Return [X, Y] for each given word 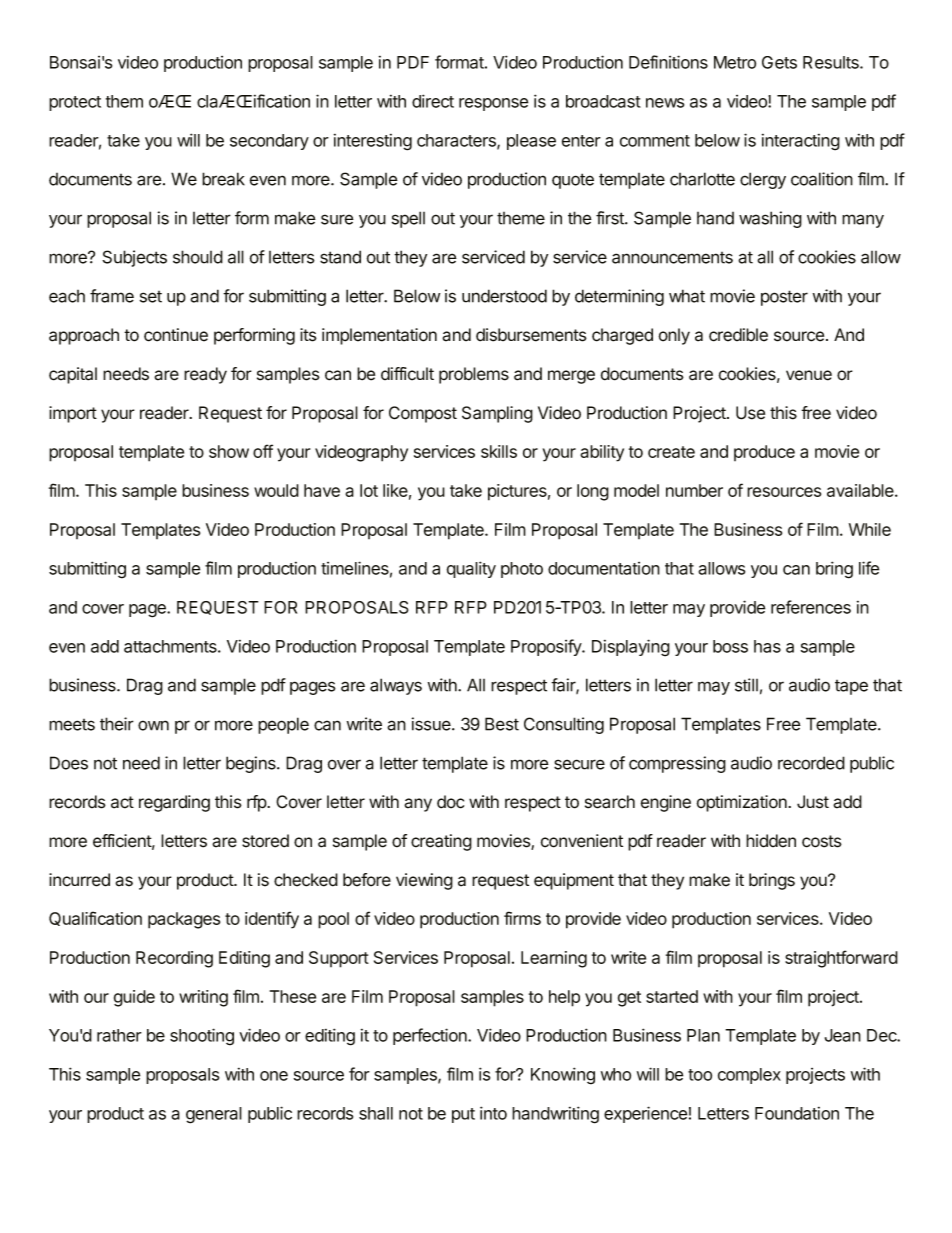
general [214, 1115]
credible [738, 335]
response [493, 104]
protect [75, 103]
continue [176, 335]
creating [441, 842]
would [276, 490]
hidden [771, 841]
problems [474, 375]
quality [471, 569]
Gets [779, 62]
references [811, 607]
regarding [174, 803]
